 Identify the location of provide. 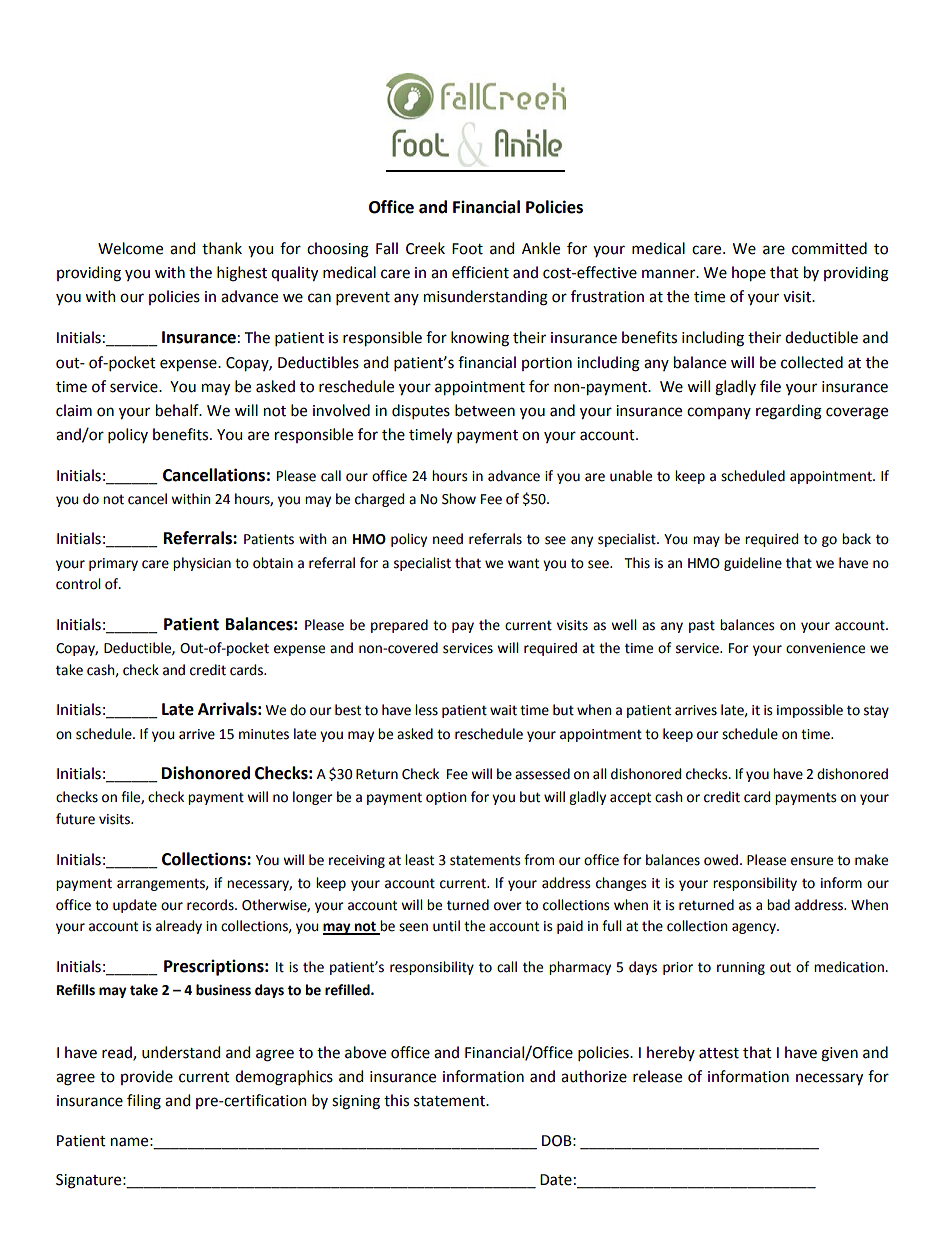
(147, 1077).
